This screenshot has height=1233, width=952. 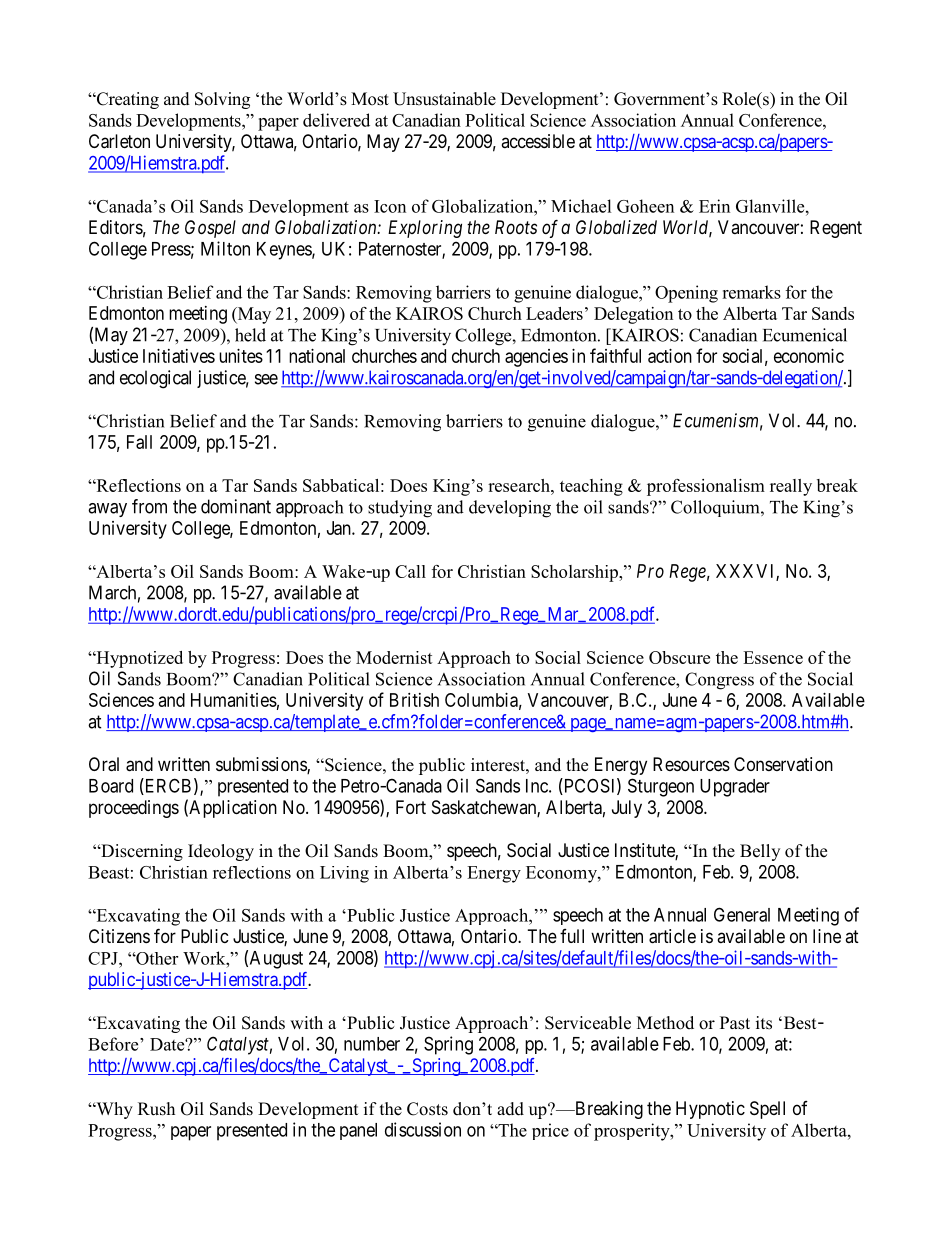 What do you see at coordinates (767, 1110) in the screenshot?
I see `Spell` at bounding box center [767, 1110].
